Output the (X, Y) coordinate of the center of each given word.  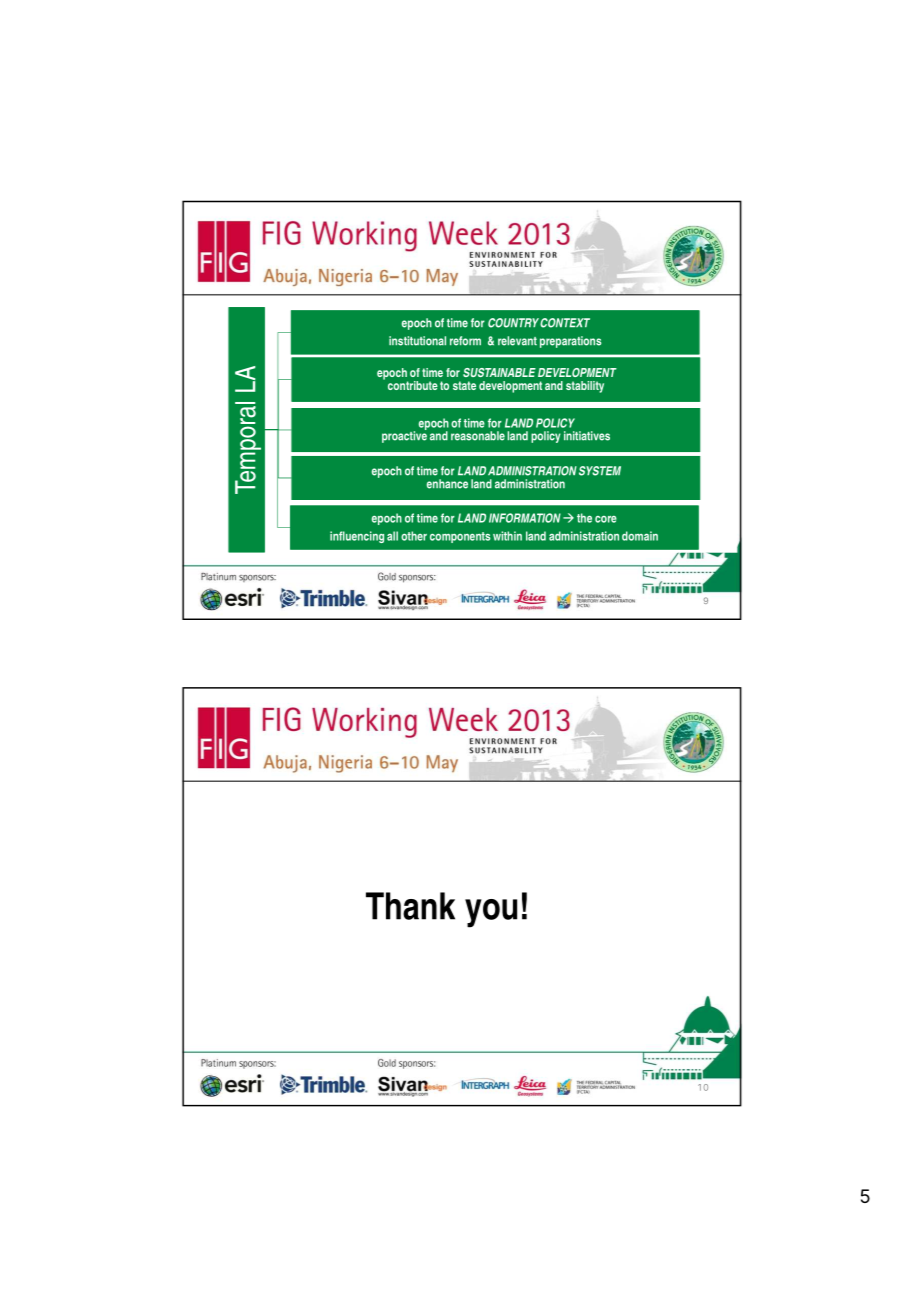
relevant (517, 341)
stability (585, 387)
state (464, 385)
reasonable (478, 436)
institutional (417, 341)
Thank (410, 906)
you (491, 913)
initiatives (587, 436)
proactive (404, 436)
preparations (570, 342)
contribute (413, 385)
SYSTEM (600, 471)
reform (465, 341)
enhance (447, 484)
